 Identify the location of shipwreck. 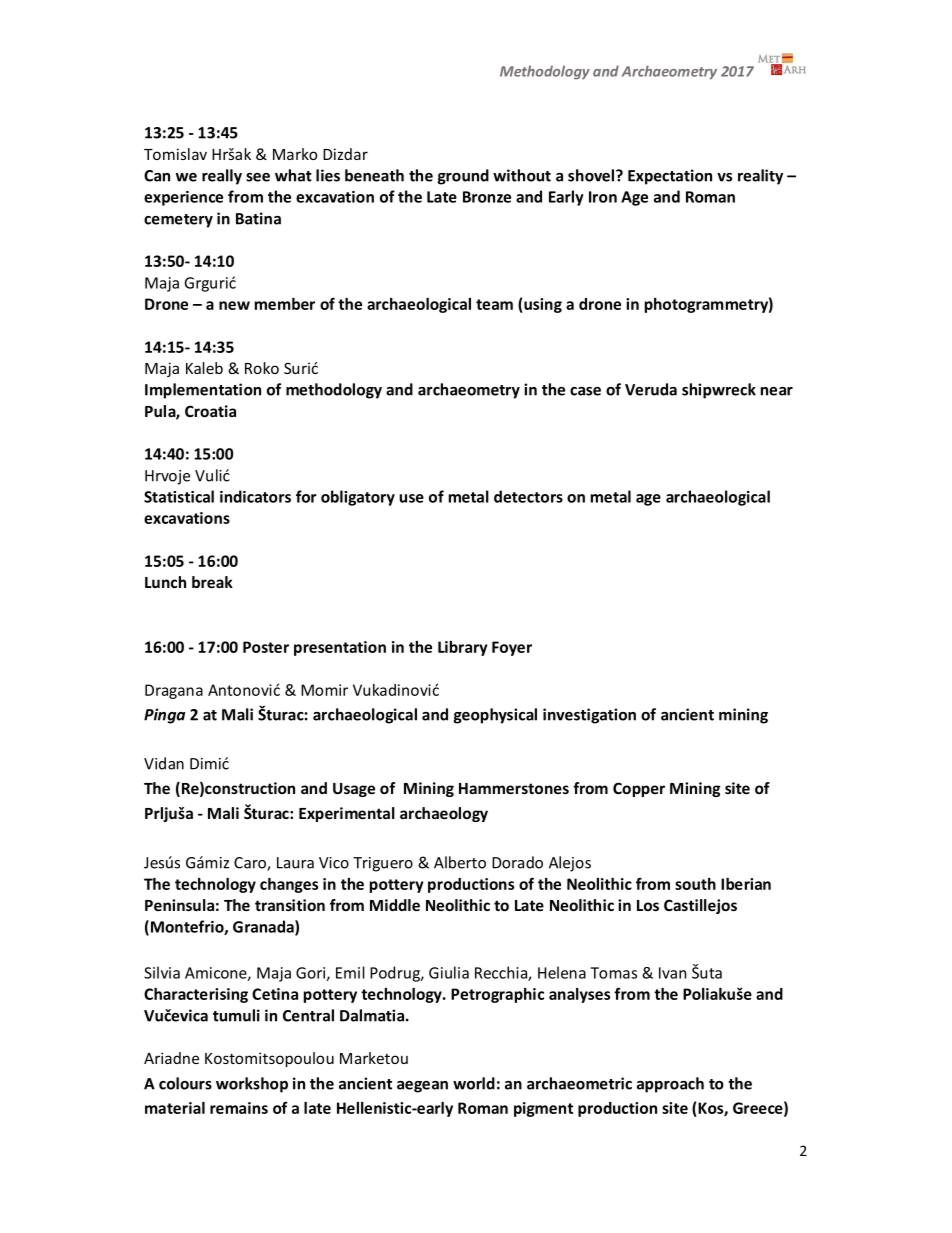
(719, 391).
